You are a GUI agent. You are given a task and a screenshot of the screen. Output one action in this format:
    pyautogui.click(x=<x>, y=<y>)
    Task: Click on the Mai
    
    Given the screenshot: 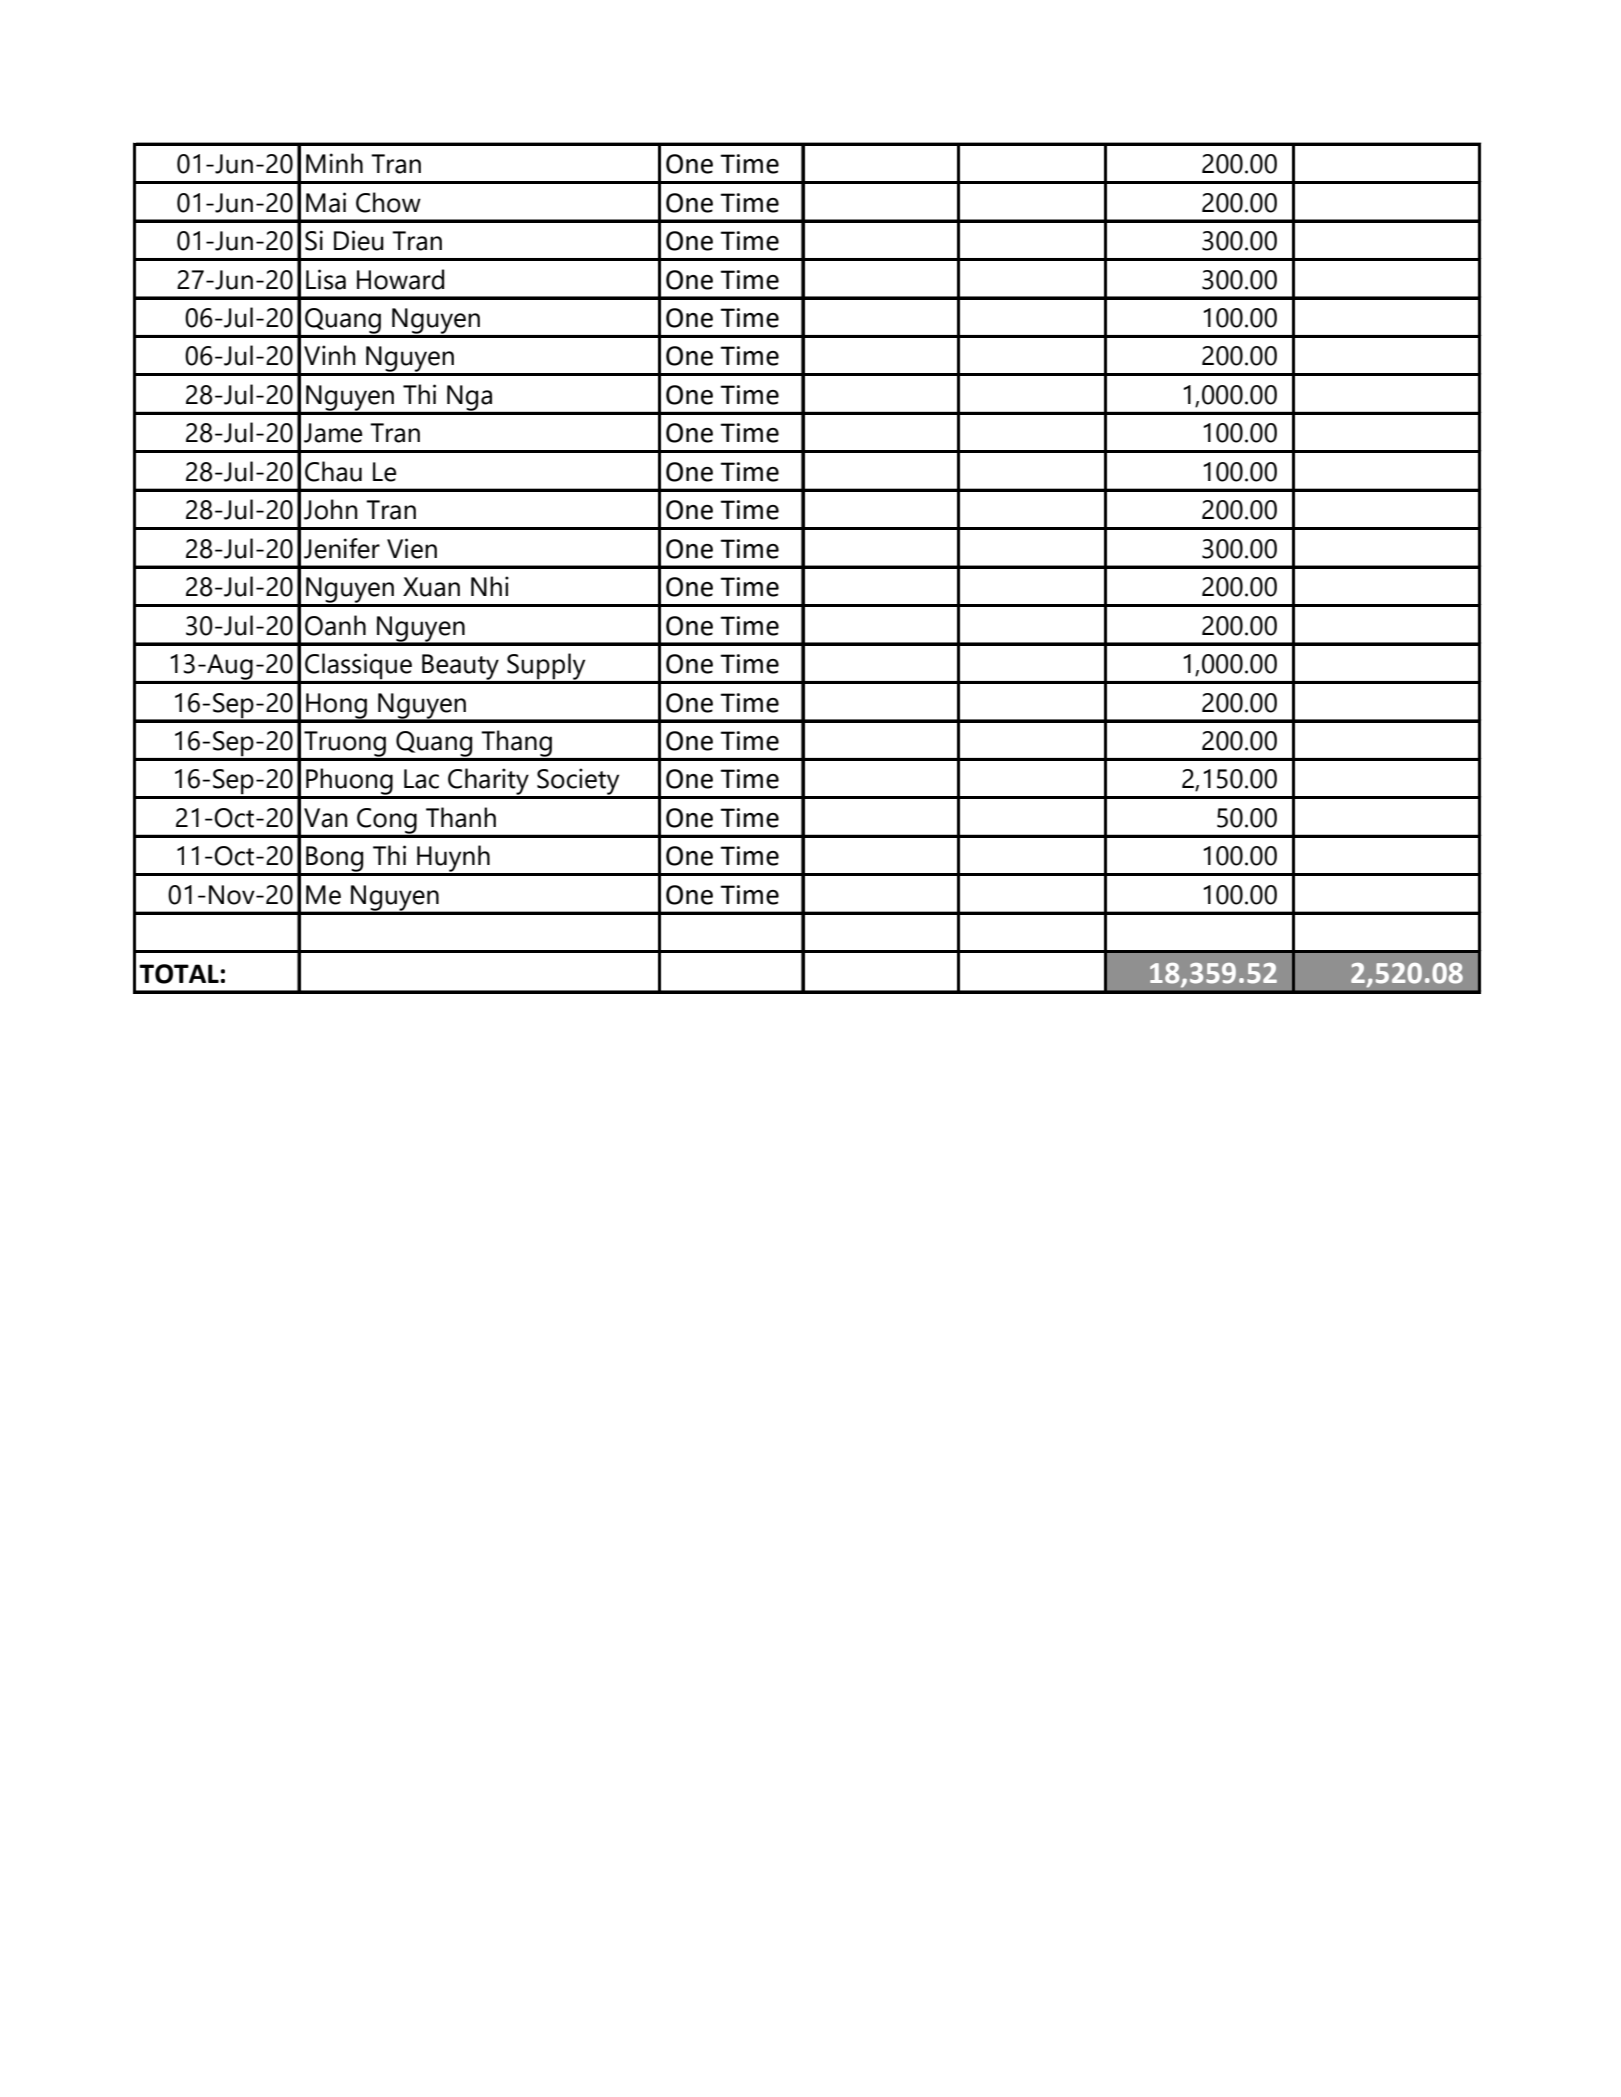 What is the action you would take?
    pyautogui.click(x=326, y=202)
